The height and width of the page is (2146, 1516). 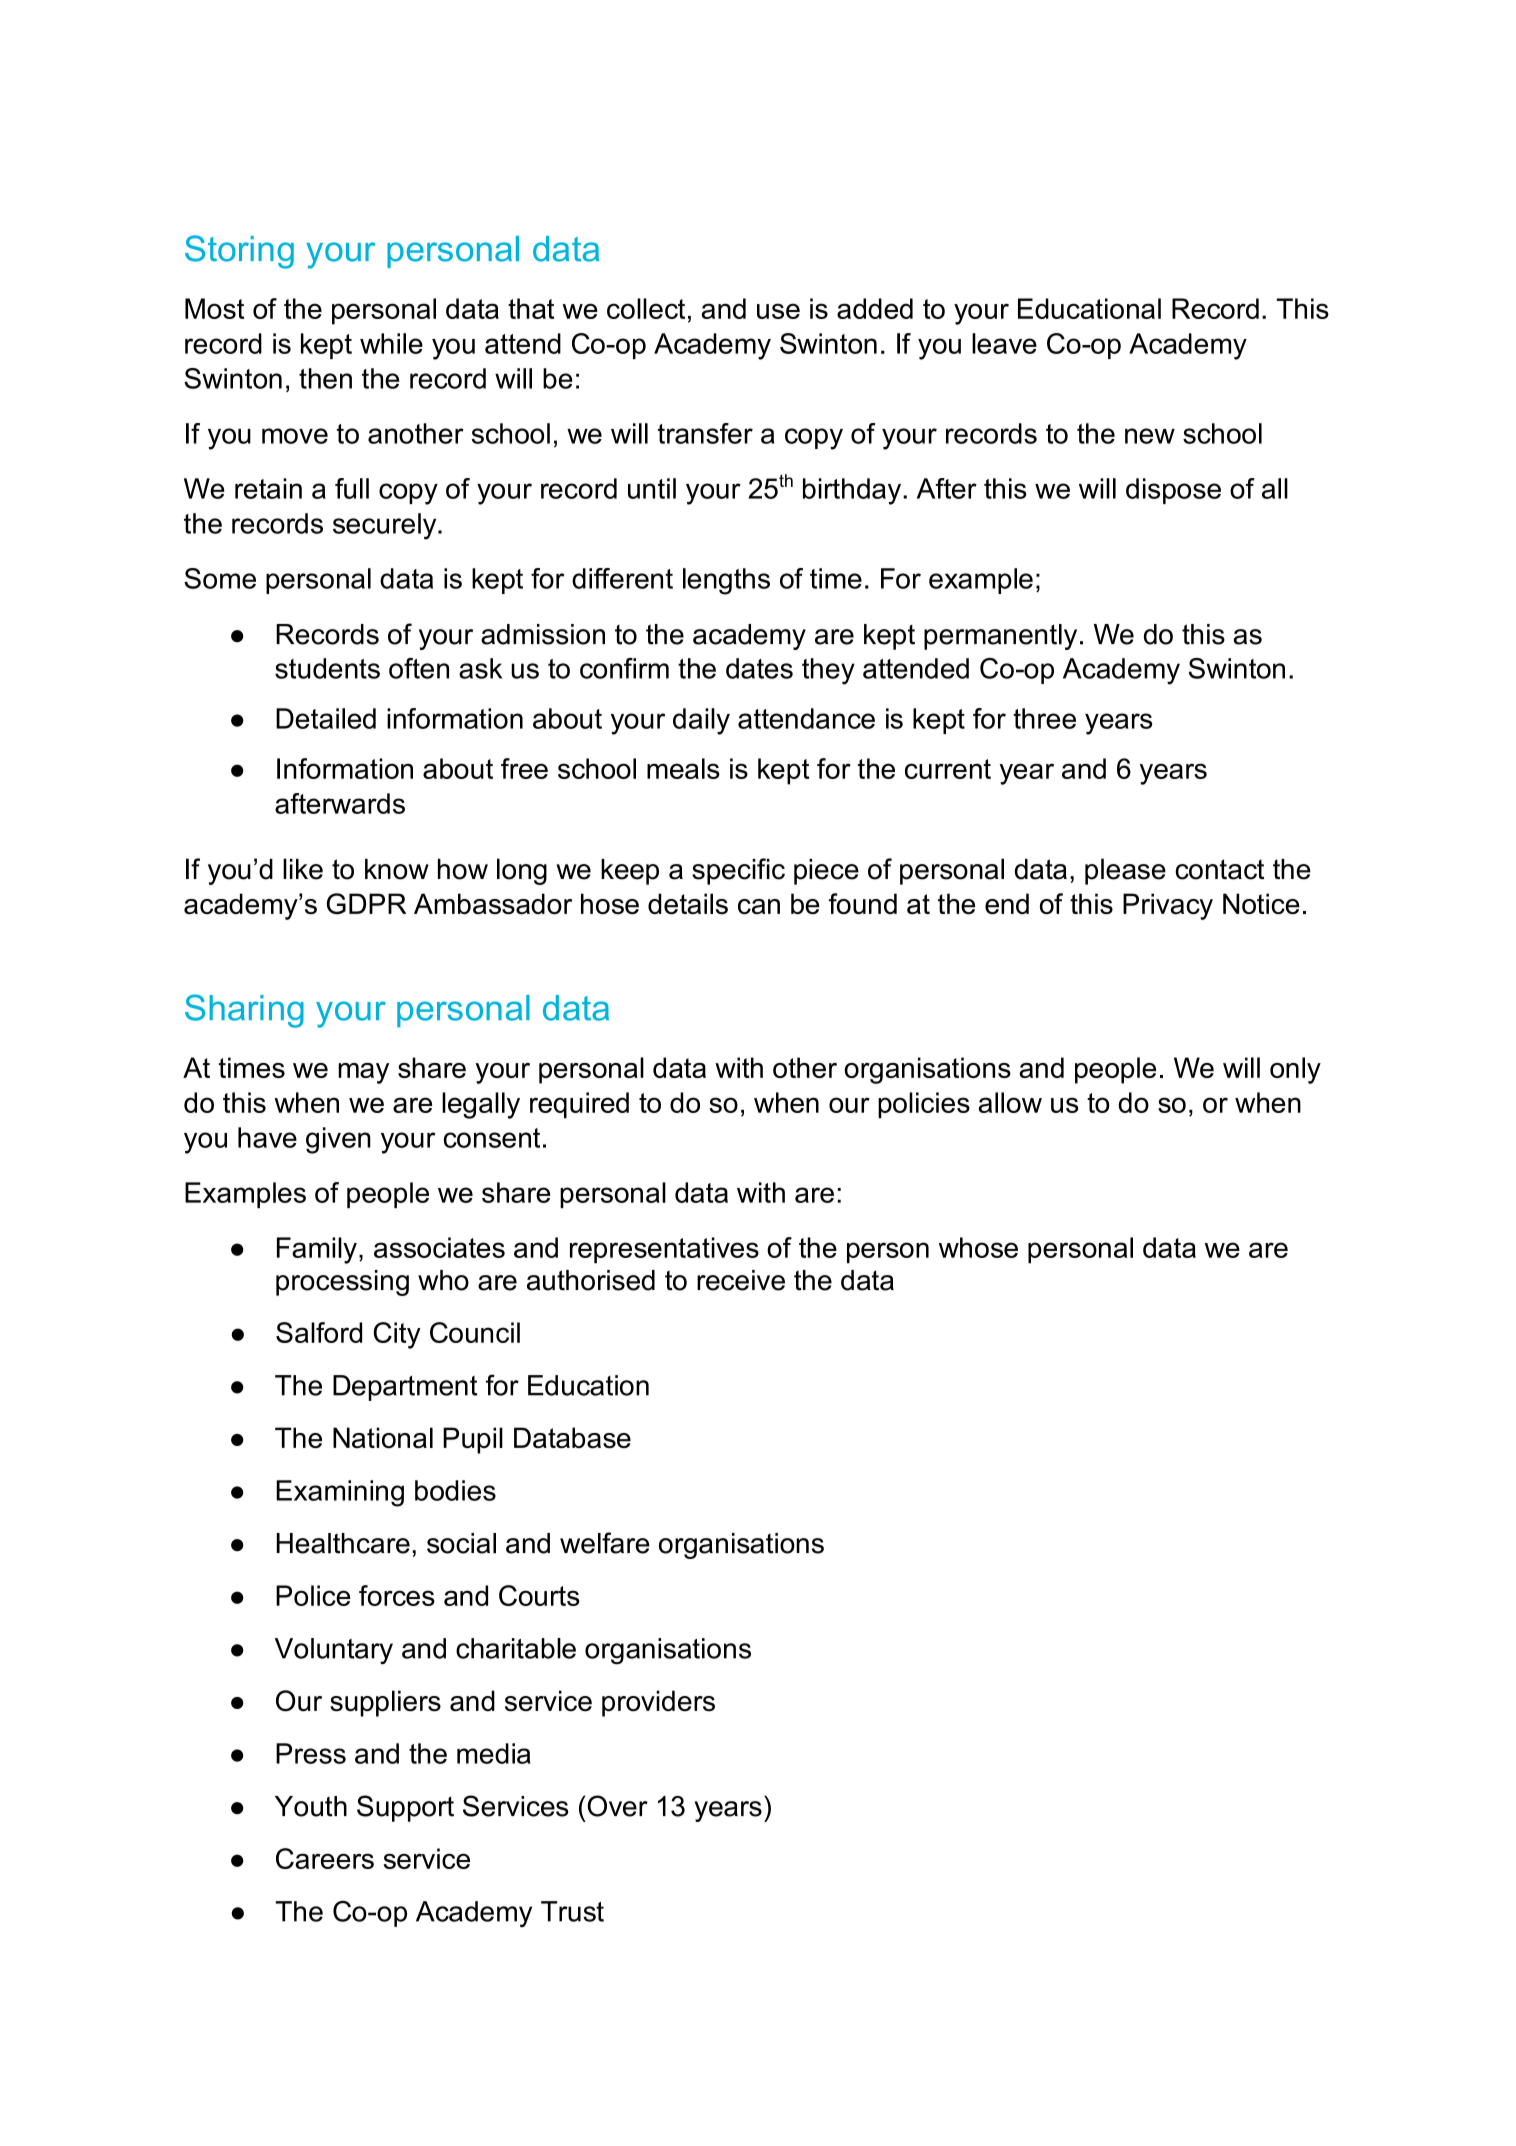 I want to click on allow, so click(x=1010, y=1102).
